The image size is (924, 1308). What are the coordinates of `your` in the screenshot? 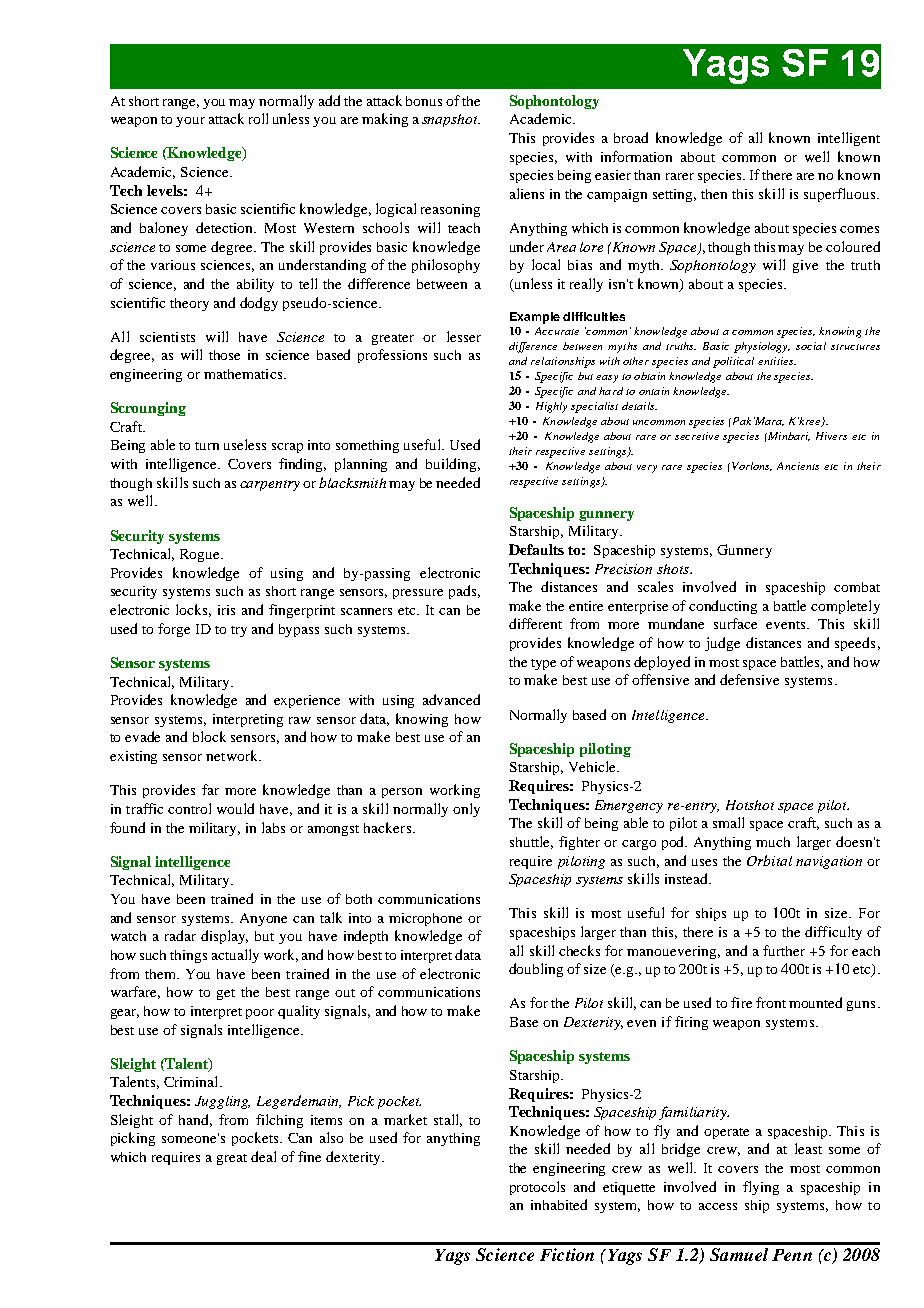 It's located at (190, 122).
